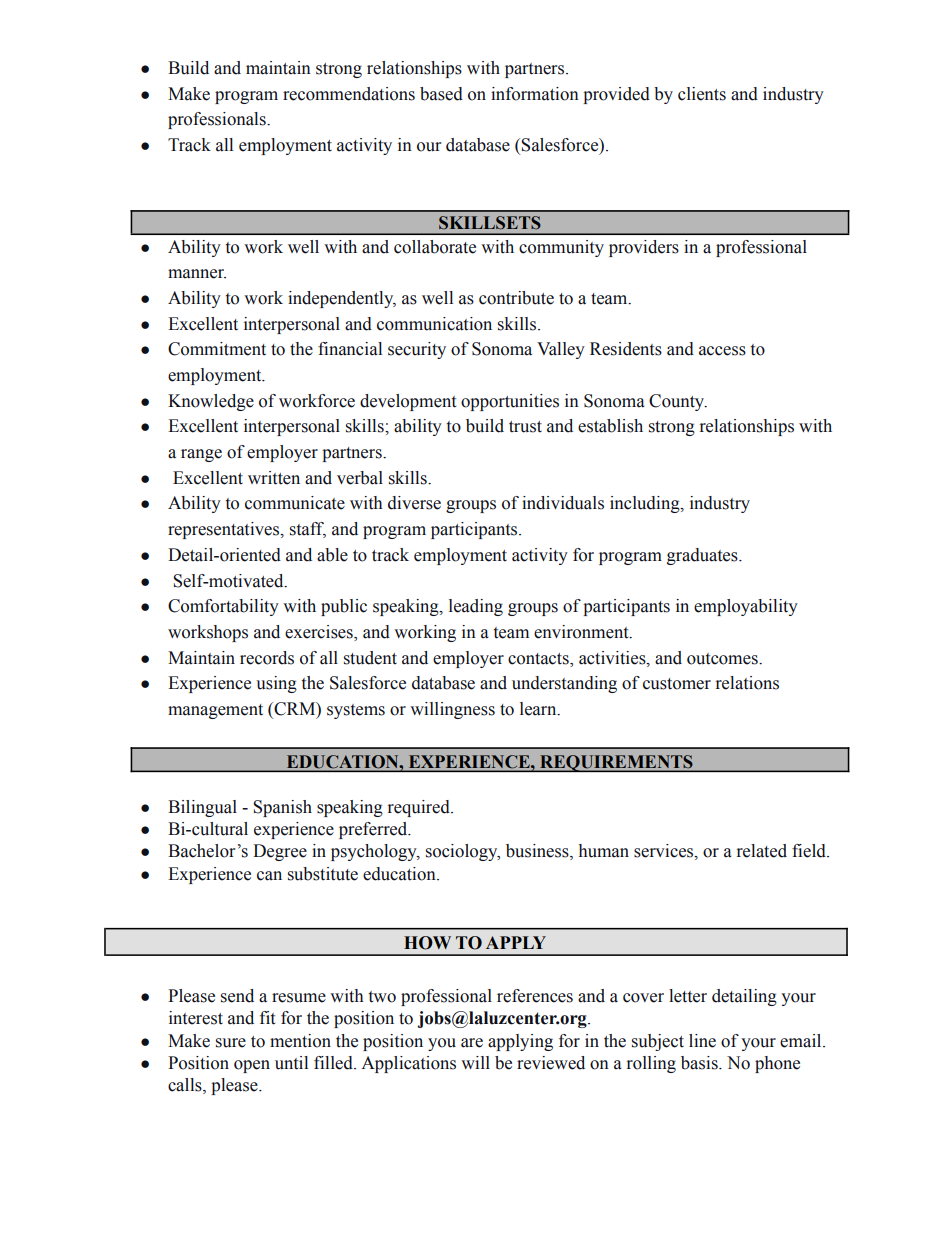 Image resolution: width=952 pixels, height=1233 pixels. I want to click on recommendations, so click(349, 94).
